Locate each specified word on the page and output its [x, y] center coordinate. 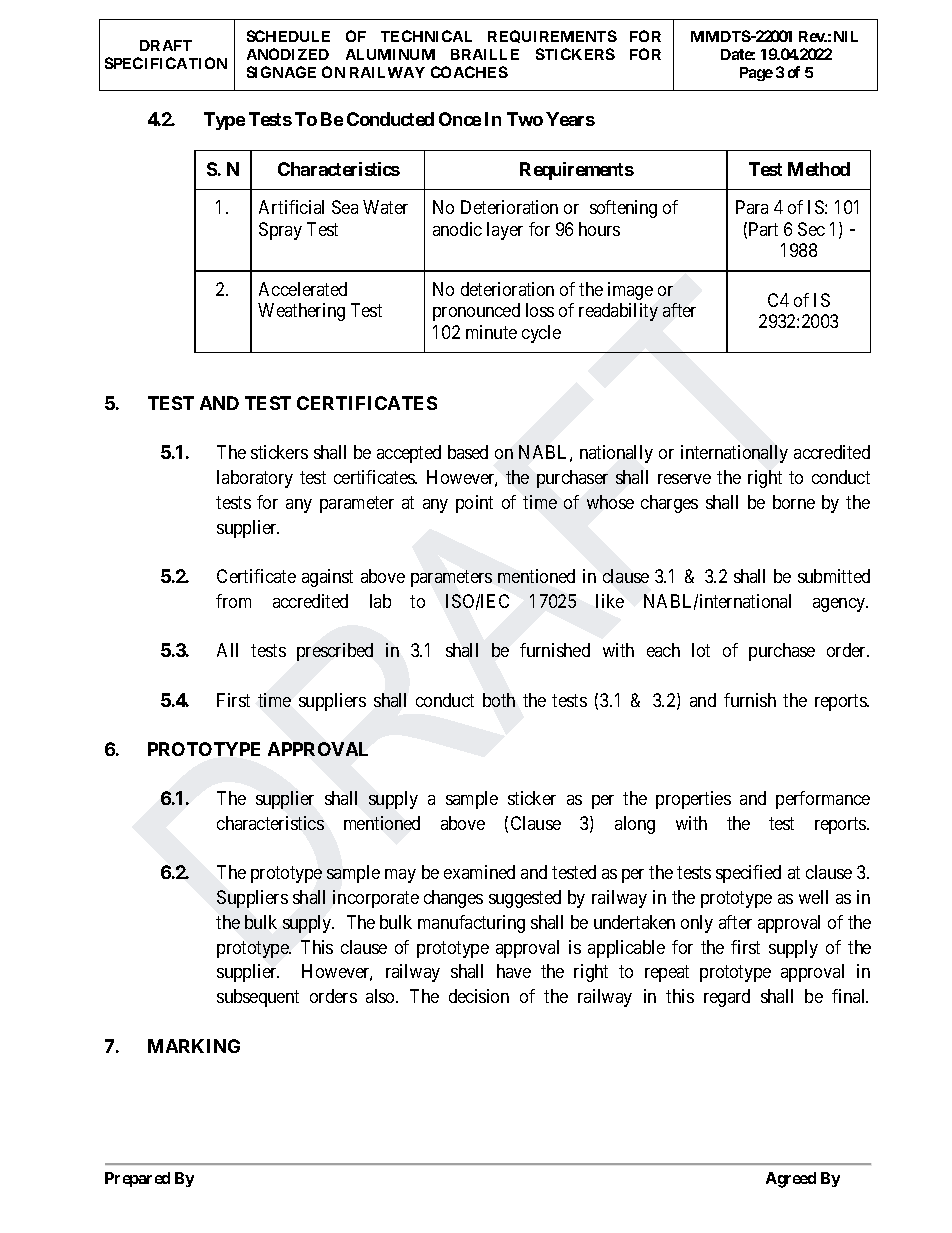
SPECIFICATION [166, 63]
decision [479, 996]
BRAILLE [485, 54]
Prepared [137, 1179]
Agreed [791, 1180]
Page [756, 74]
